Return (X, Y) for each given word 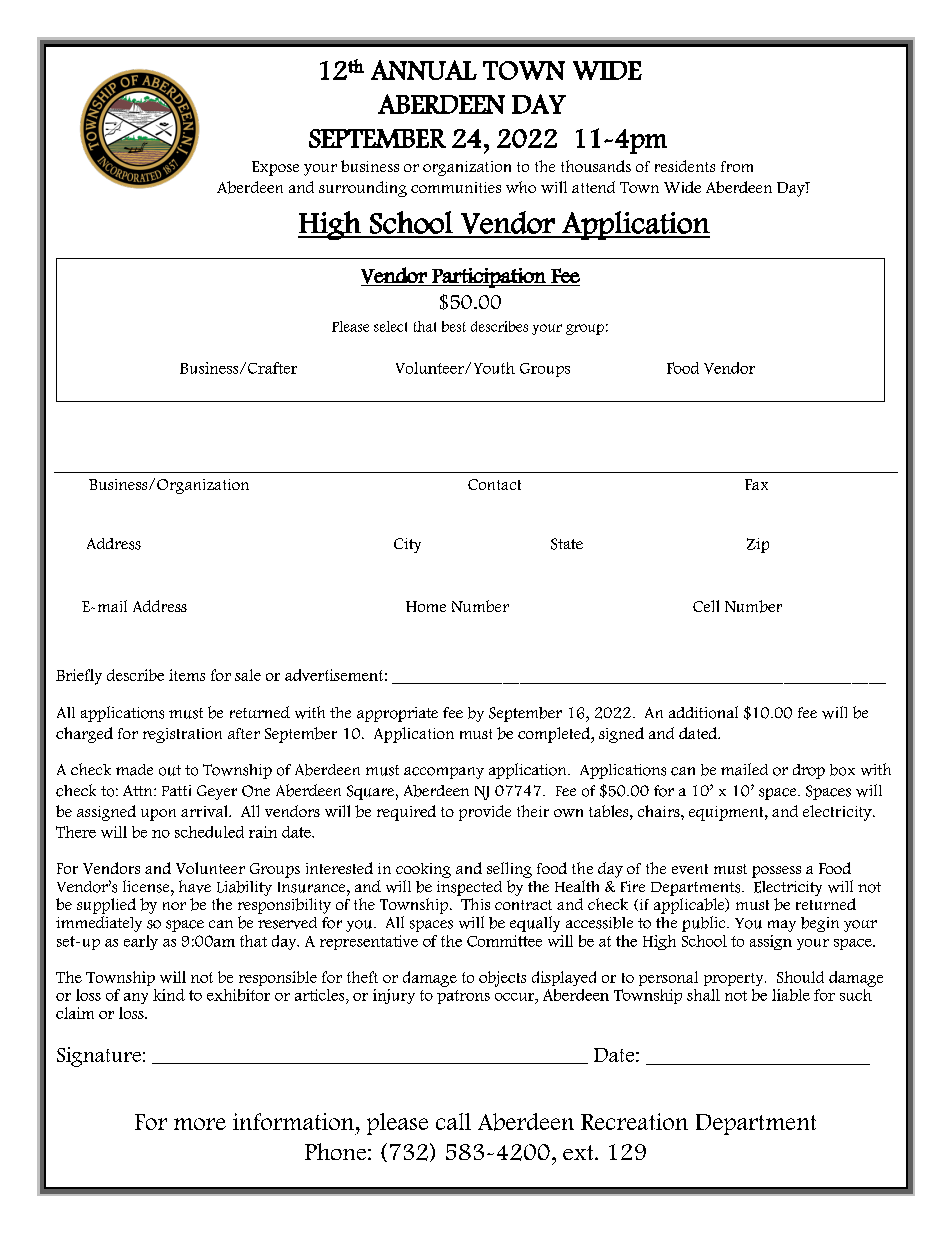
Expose (275, 168)
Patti (176, 790)
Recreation (634, 1121)
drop (809, 771)
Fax (756, 484)
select (390, 326)
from (737, 166)
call (453, 1121)
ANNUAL (424, 70)
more (200, 1124)
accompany (444, 773)
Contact (494, 484)
